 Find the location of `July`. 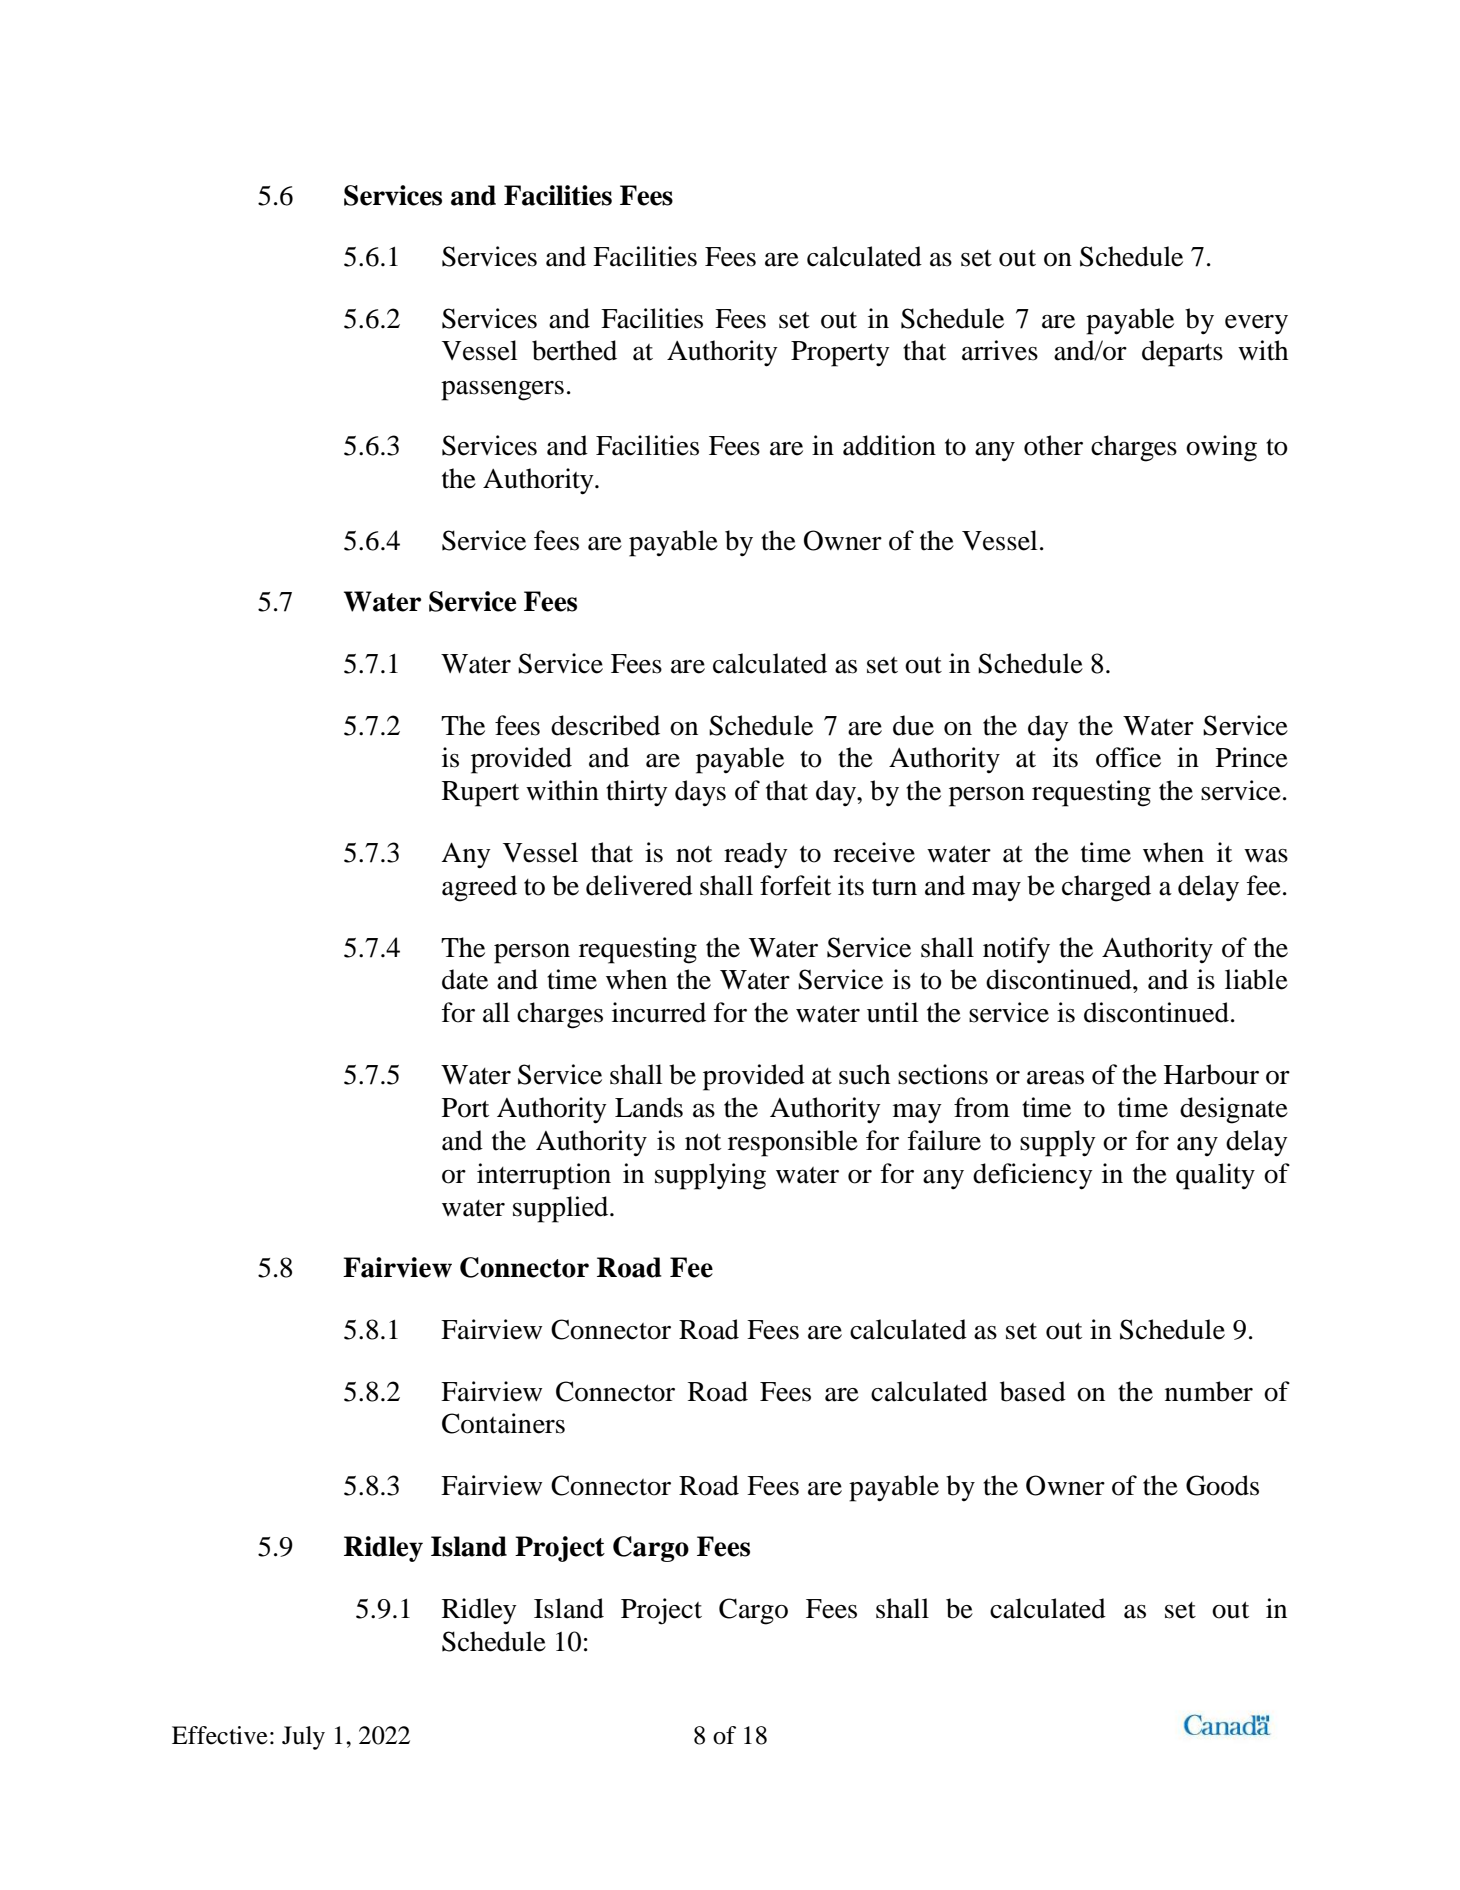

July is located at coordinates (303, 1738).
